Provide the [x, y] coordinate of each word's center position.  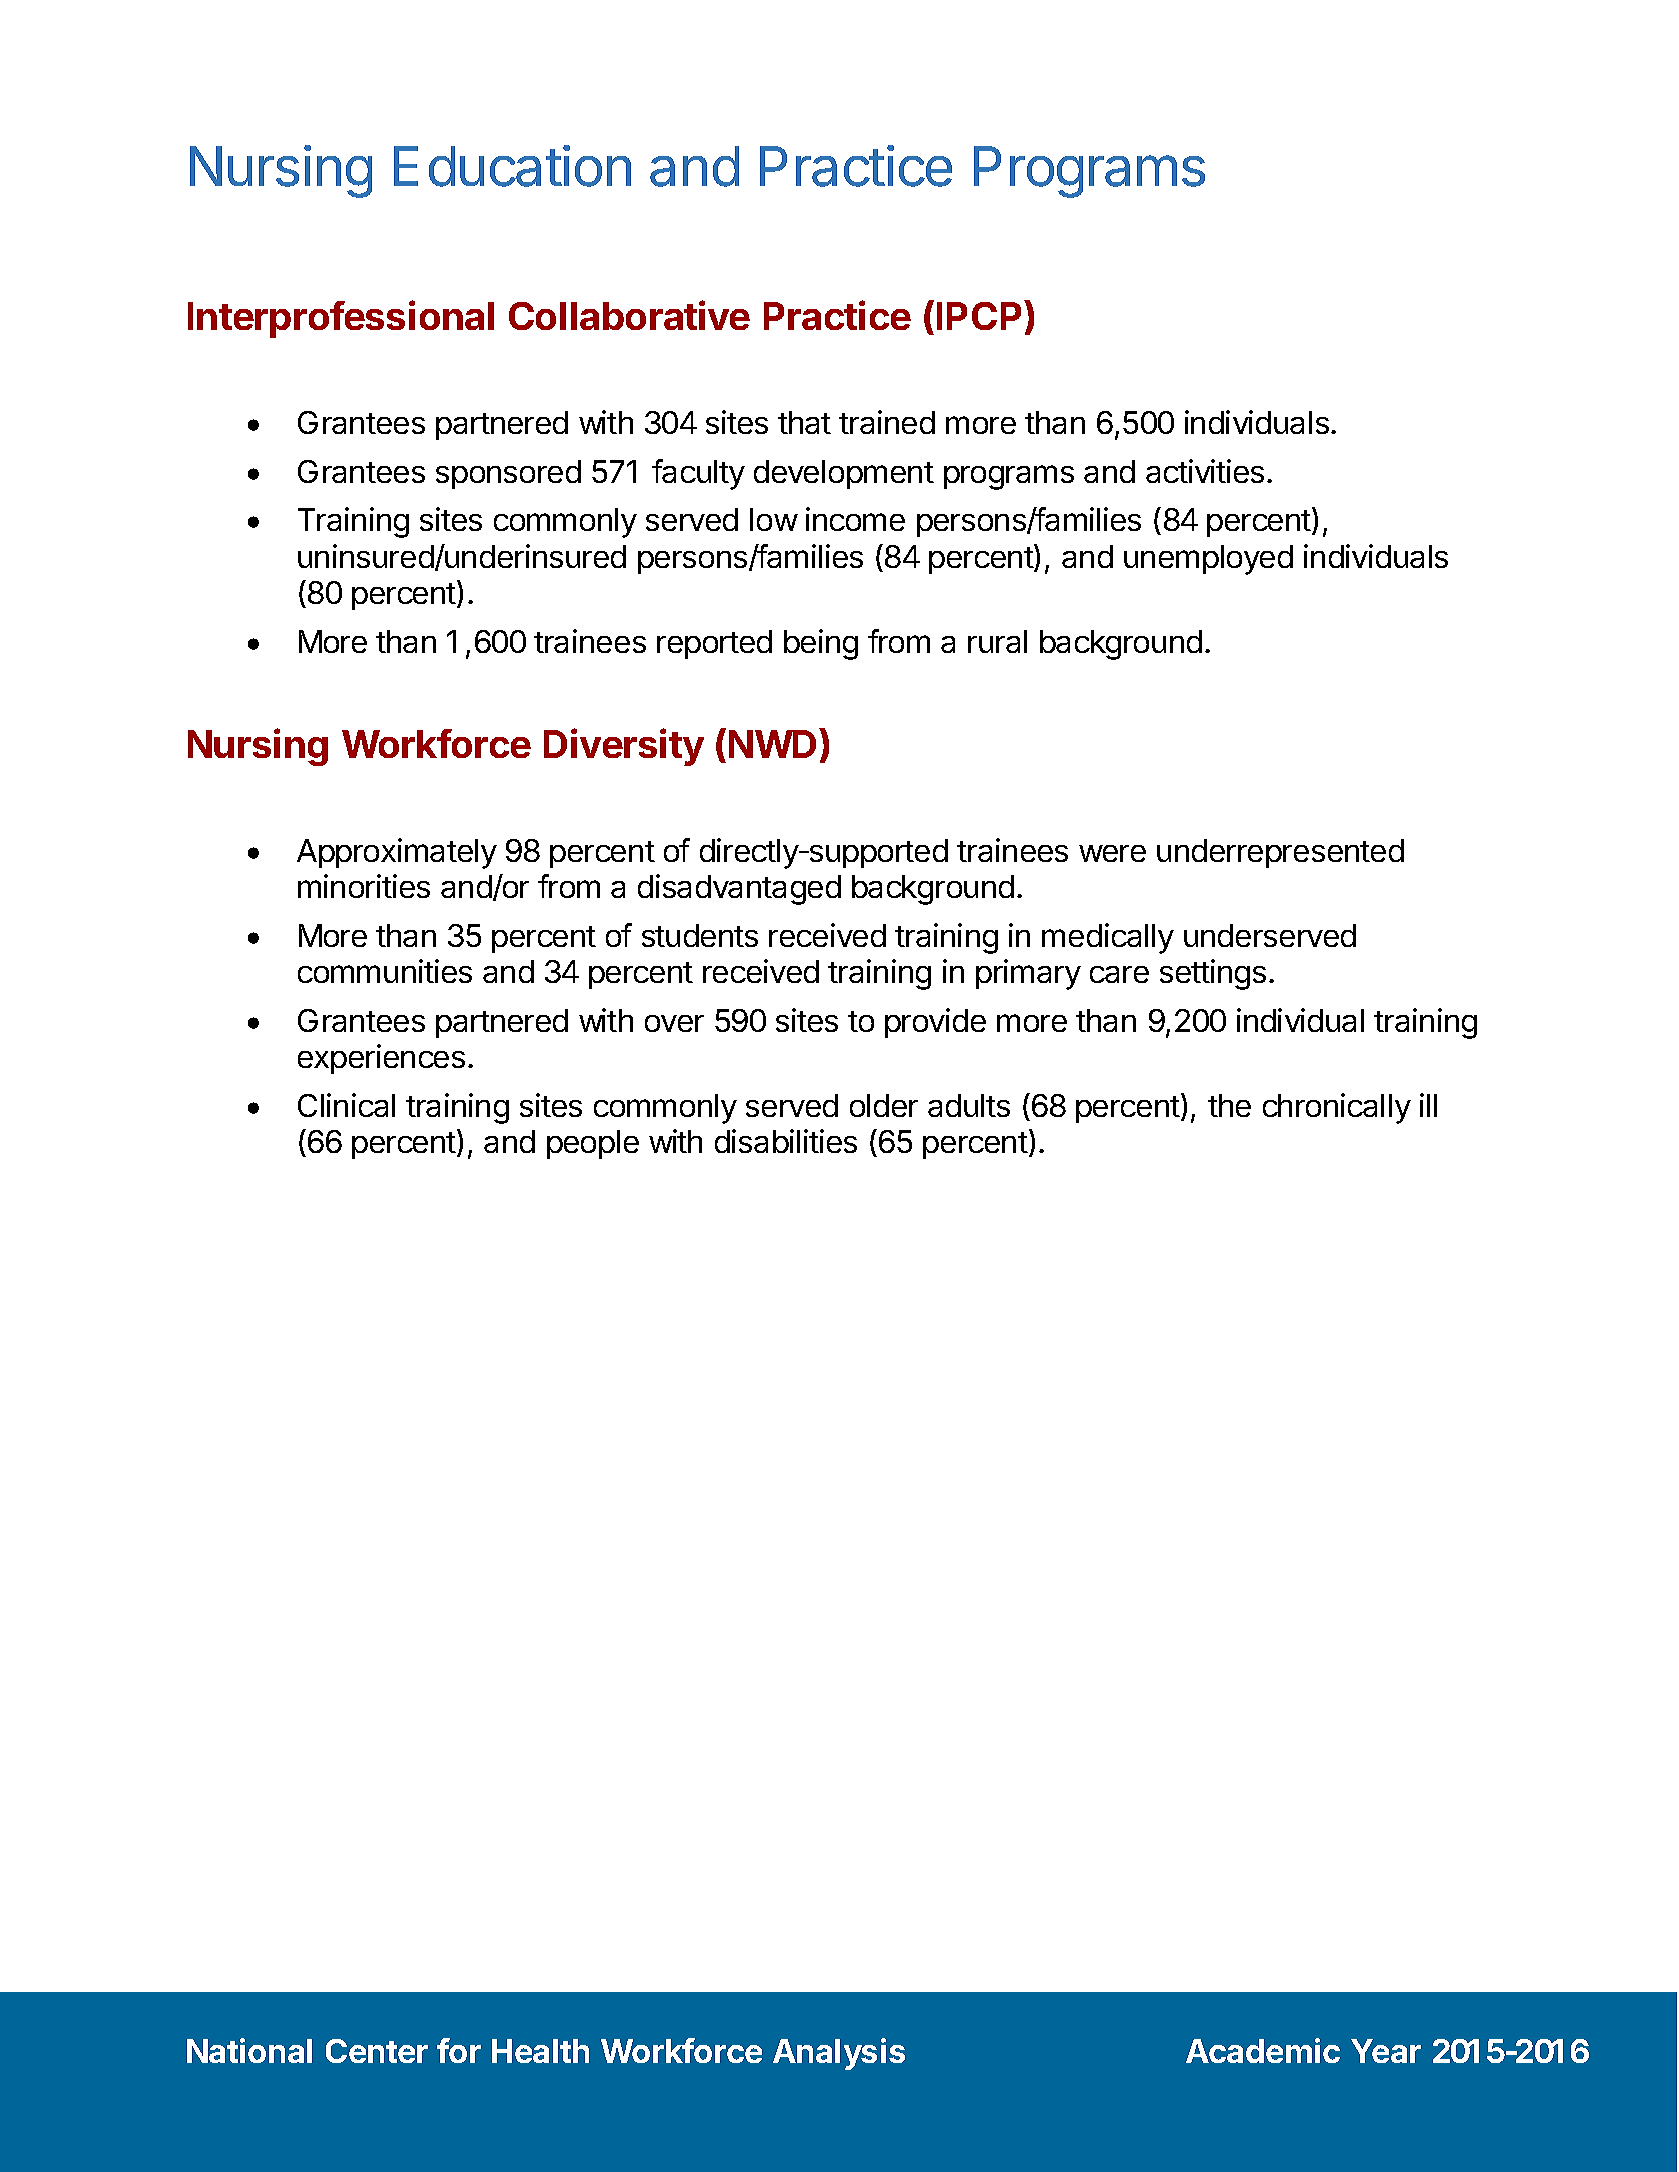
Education [512, 166]
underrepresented [1280, 853]
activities [1205, 471]
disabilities [786, 1141]
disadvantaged [739, 889]
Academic [1263, 2050]
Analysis [839, 2054]
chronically [1337, 1108]
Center [377, 2051]
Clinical [346, 1105]
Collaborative [629, 315]
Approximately [397, 853]
